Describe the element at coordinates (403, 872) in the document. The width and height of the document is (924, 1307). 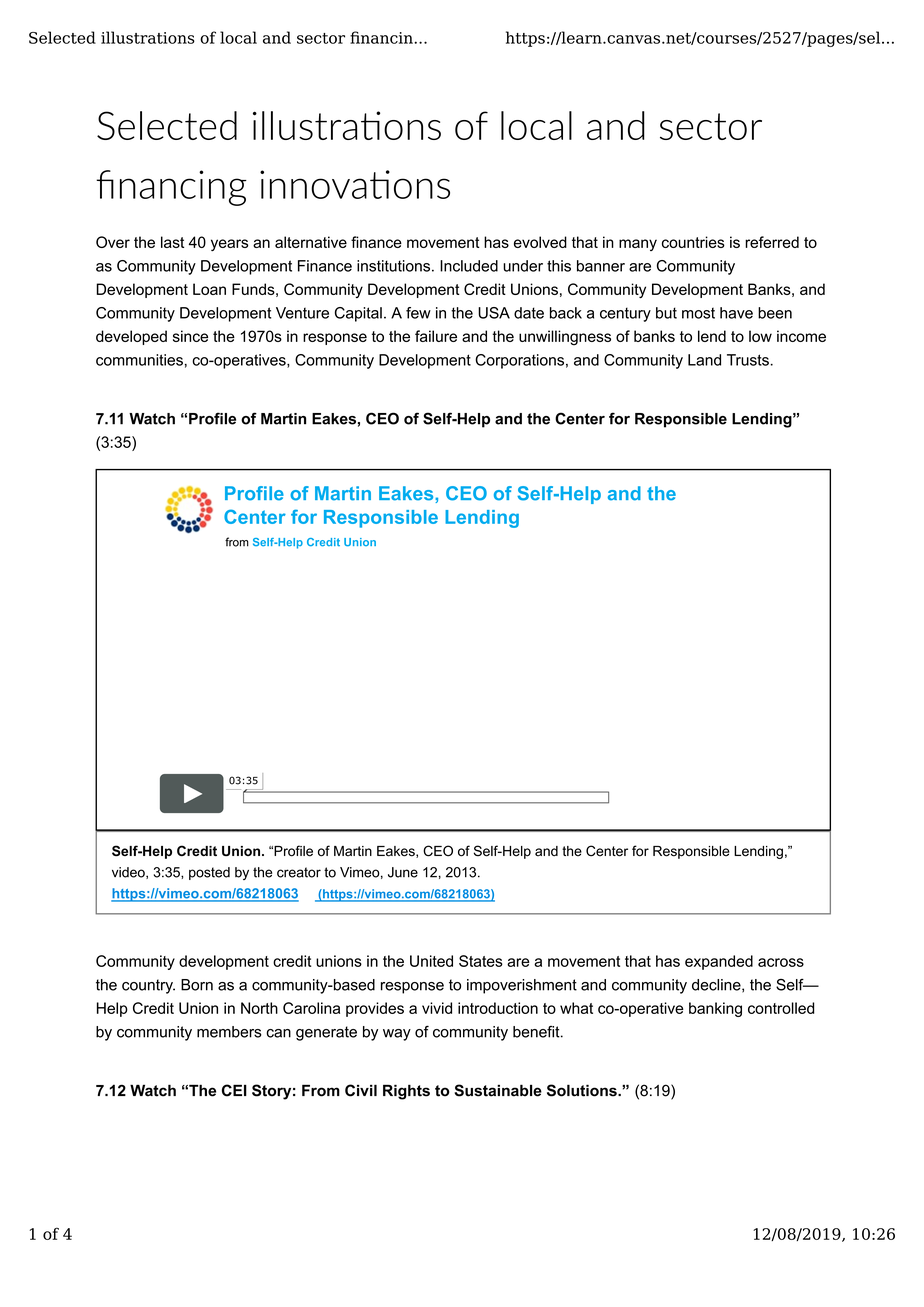
I see `June` at that location.
